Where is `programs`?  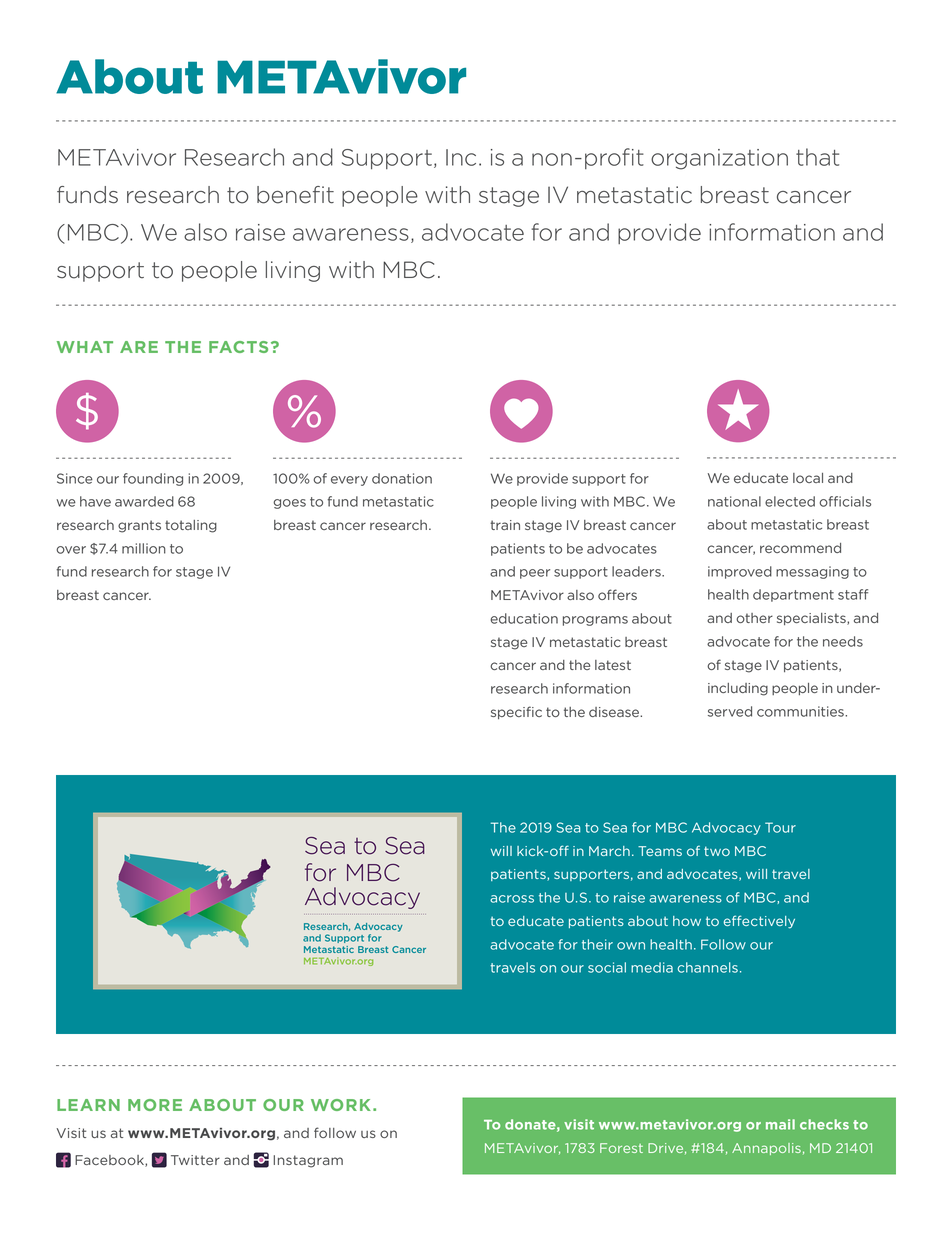
programs is located at coordinates (595, 621).
